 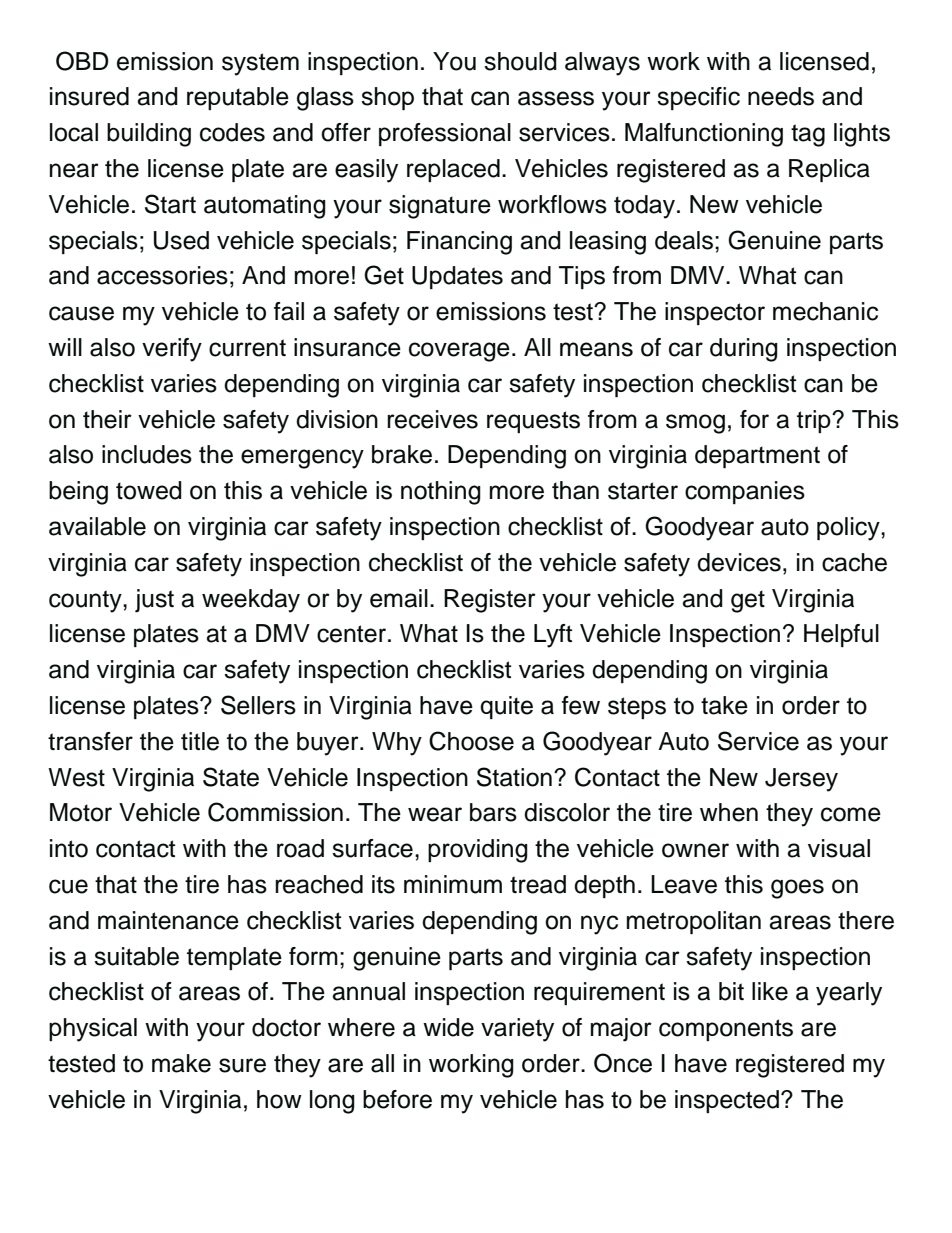 What do you see at coordinates (154, 601) in the document?
I see `just` at bounding box center [154, 601].
